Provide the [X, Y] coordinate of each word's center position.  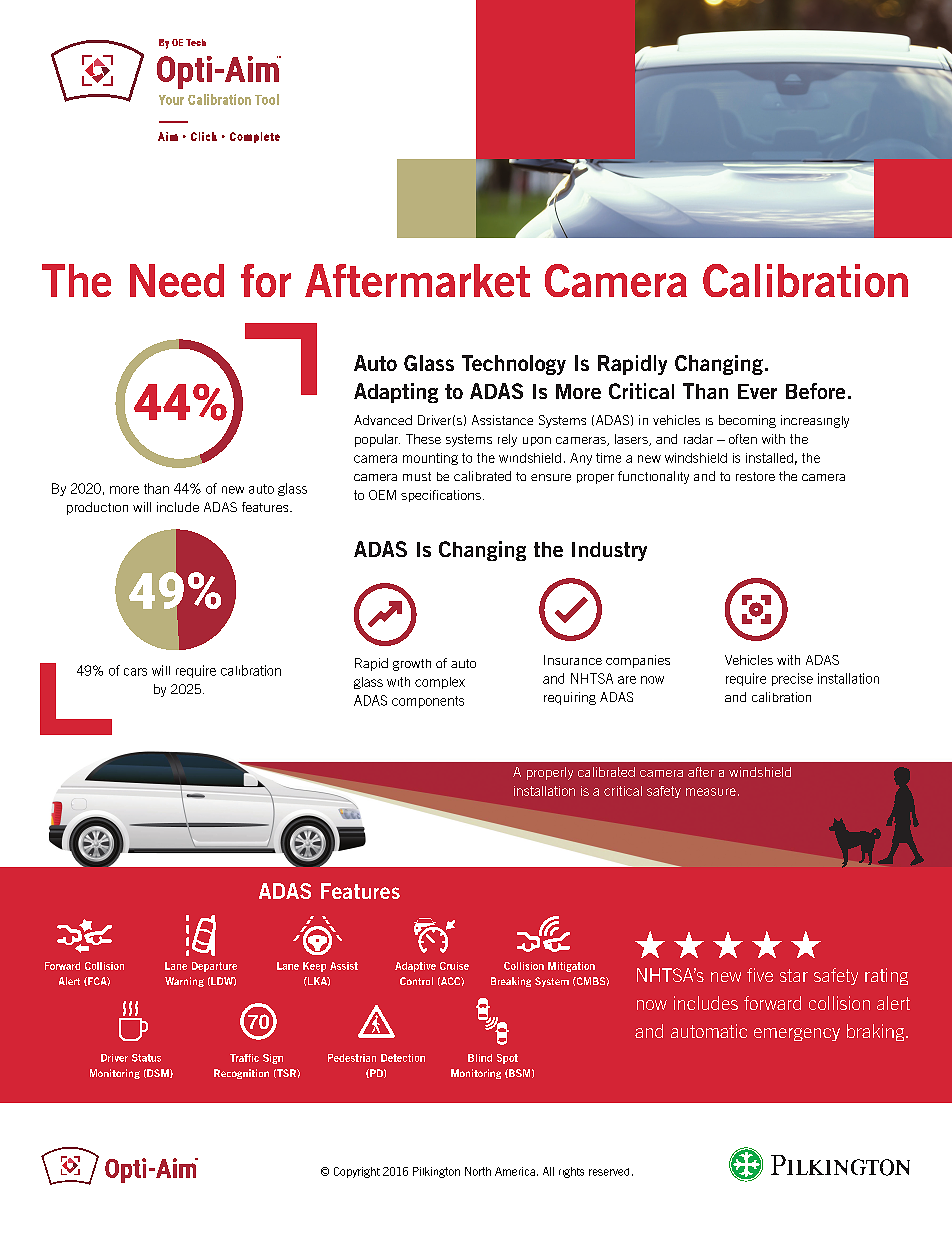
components [428, 702]
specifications [441, 496]
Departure [214, 967]
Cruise [454, 966]
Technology [514, 365]
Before [815, 391]
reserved [609, 1172]
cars [135, 672]
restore [755, 476]
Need [177, 280]
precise [792, 679]
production [97, 508]
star [794, 975]
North [478, 1171]
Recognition [241, 1074]
